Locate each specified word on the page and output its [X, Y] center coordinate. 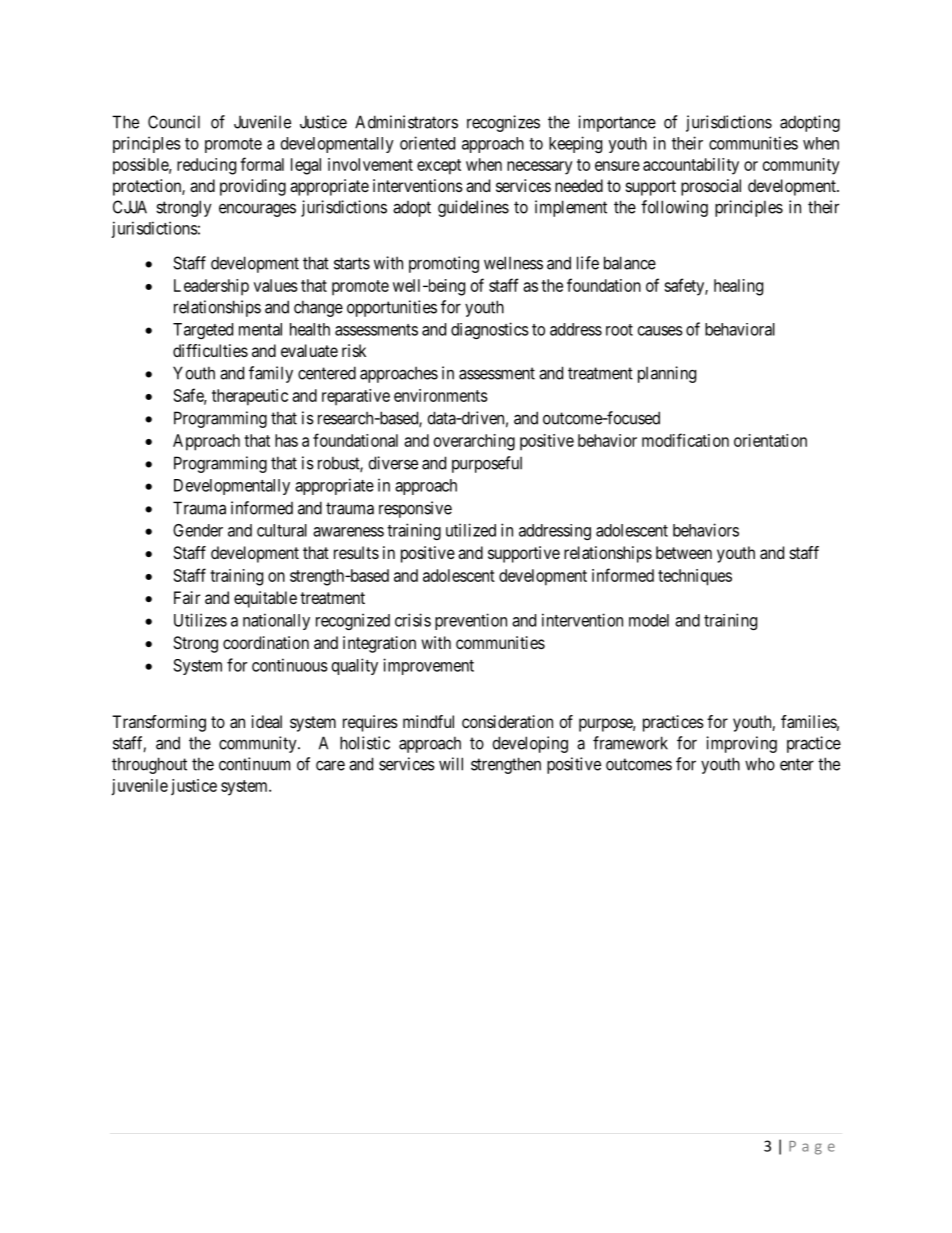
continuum [254, 764]
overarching [474, 442]
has [286, 440]
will [451, 764]
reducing [206, 166]
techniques [695, 577]
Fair [187, 597]
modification [685, 440]
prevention [471, 621]
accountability [691, 166]
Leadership [211, 287]
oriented [427, 143]
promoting [444, 264]
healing [738, 287]
